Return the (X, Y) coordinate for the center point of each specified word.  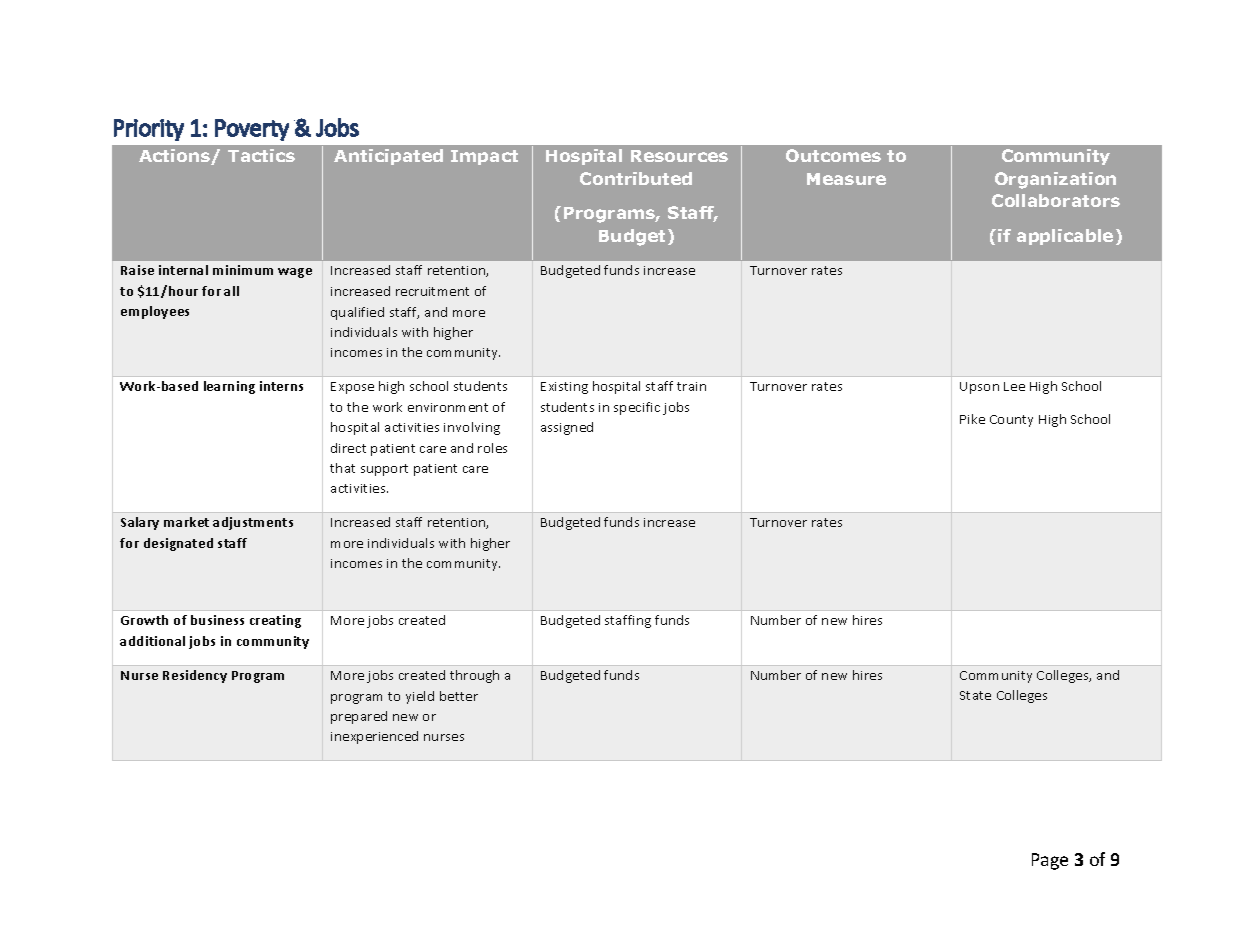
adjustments (253, 523)
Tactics (261, 155)
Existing (564, 388)
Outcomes (833, 155)
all (231, 291)
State (975, 695)
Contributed (636, 178)
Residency (195, 676)
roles (492, 448)
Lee (1014, 386)
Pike (972, 419)
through (474, 676)
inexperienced (374, 737)
